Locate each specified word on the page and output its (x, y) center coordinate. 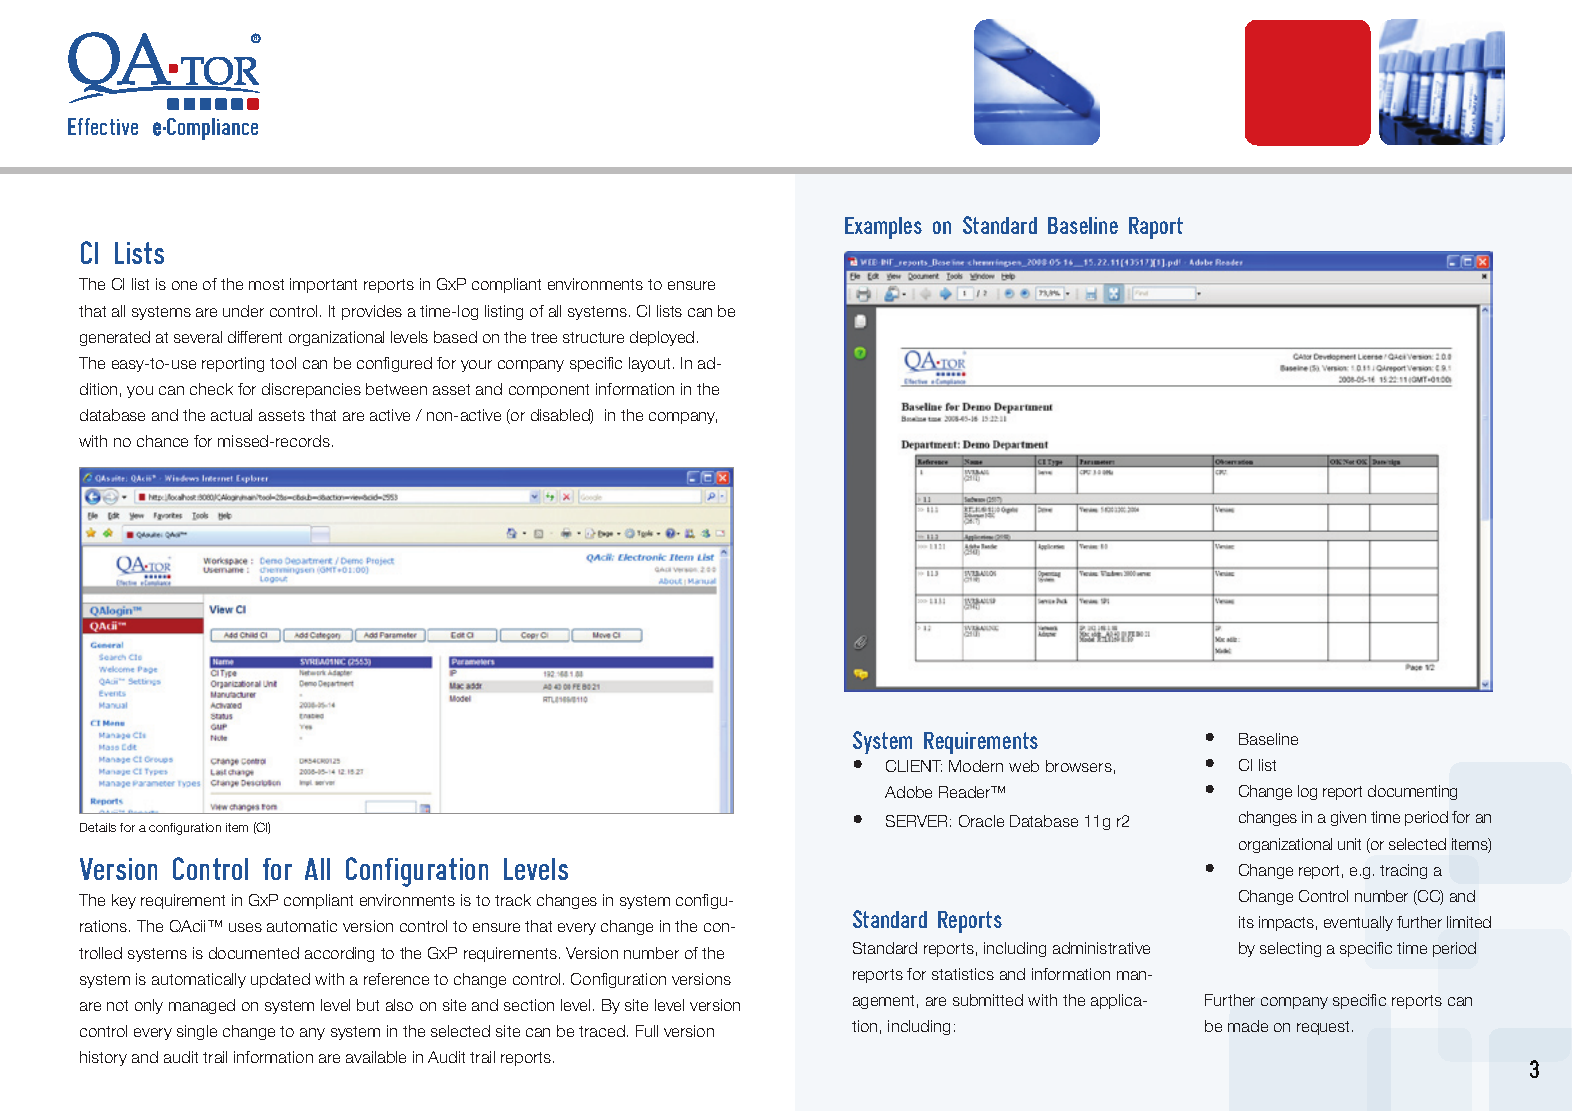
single (197, 1032)
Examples (883, 228)
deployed (662, 338)
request (1325, 1028)
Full (647, 1031)
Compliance (211, 129)
